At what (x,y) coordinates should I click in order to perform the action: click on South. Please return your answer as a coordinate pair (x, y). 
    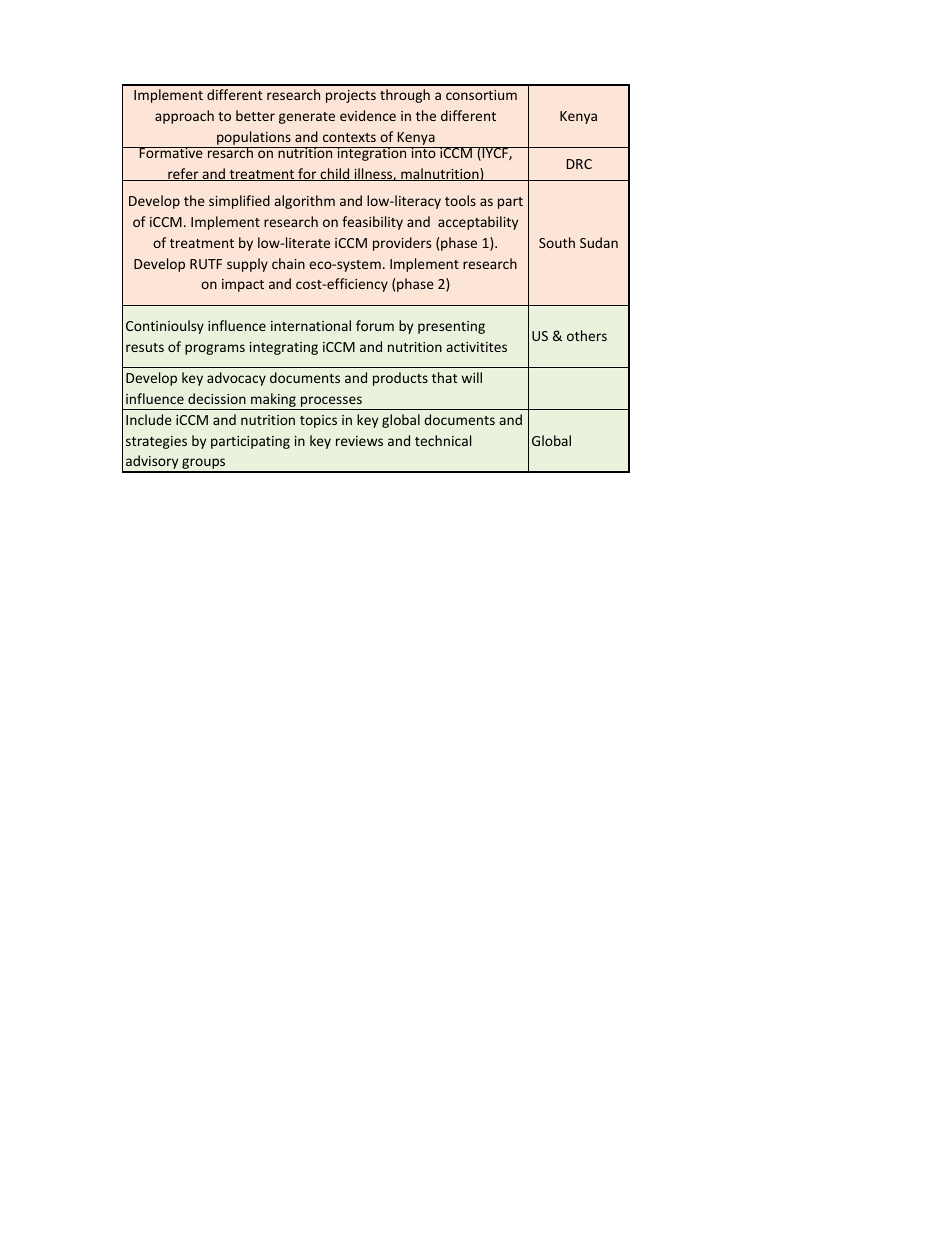
    Looking at the image, I should click on (557, 242).
